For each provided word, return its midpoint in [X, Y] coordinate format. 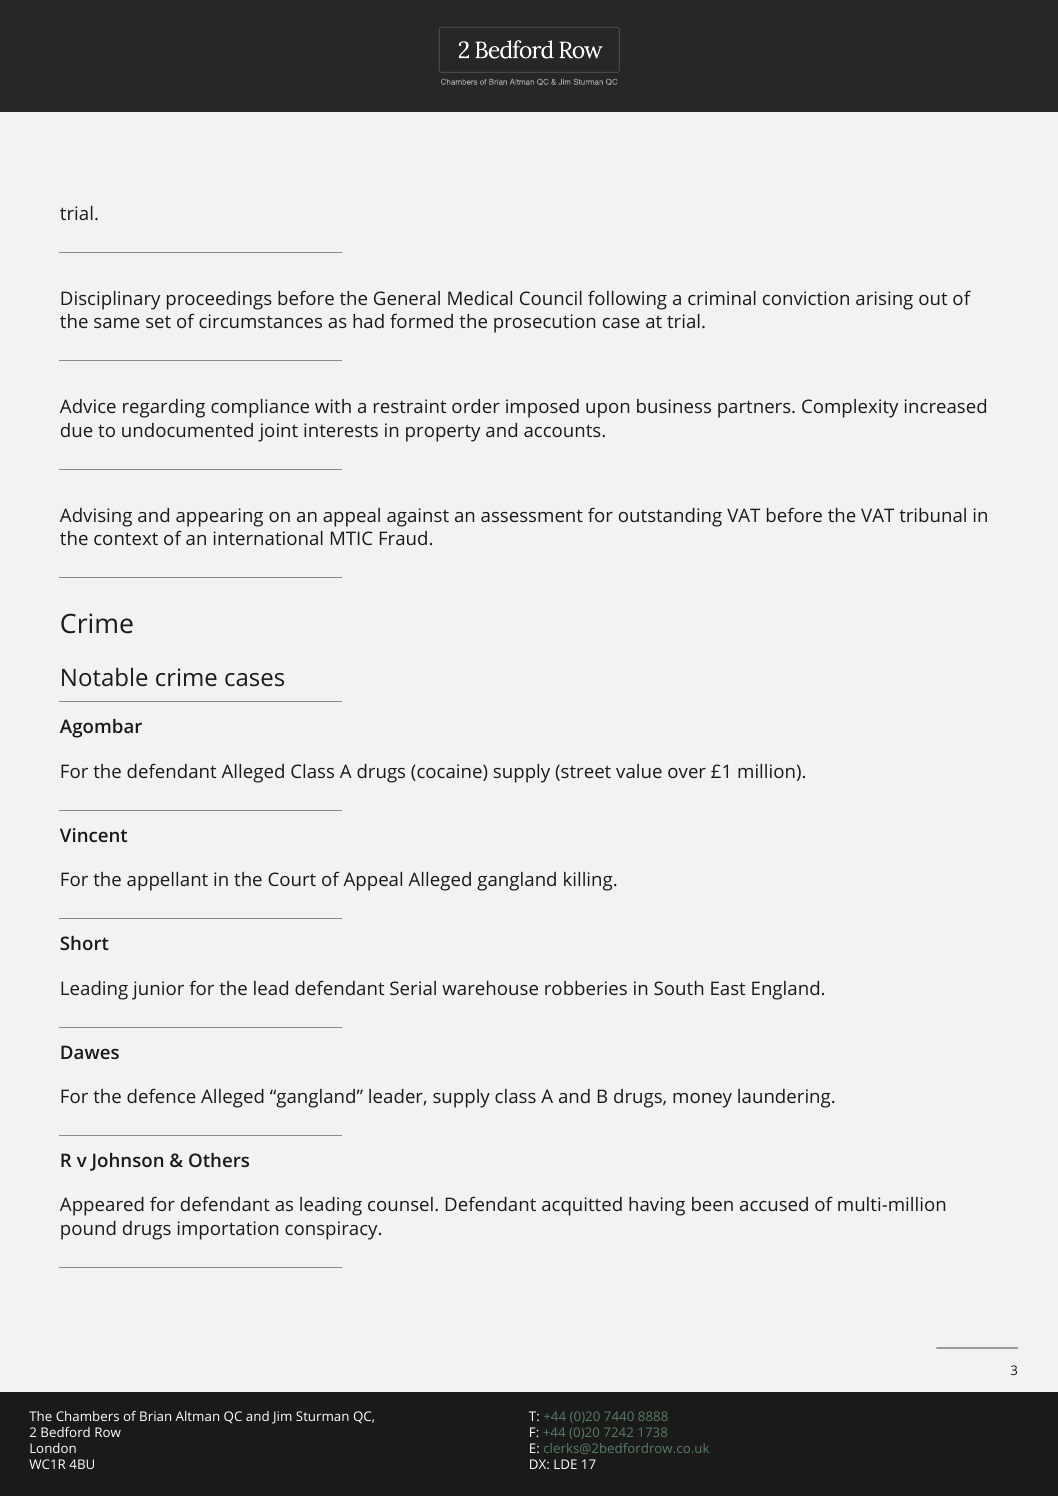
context [126, 538]
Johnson [126, 1162]
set [158, 321]
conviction [806, 298]
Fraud [403, 538]
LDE [565, 1464]
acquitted [582, 1206]
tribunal [932, 515]
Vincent [93, 835]
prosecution [544, 323]
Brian [155, 1416]
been [712, 1204]
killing [589, 881]
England [785, 990]
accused [774, 1204]
